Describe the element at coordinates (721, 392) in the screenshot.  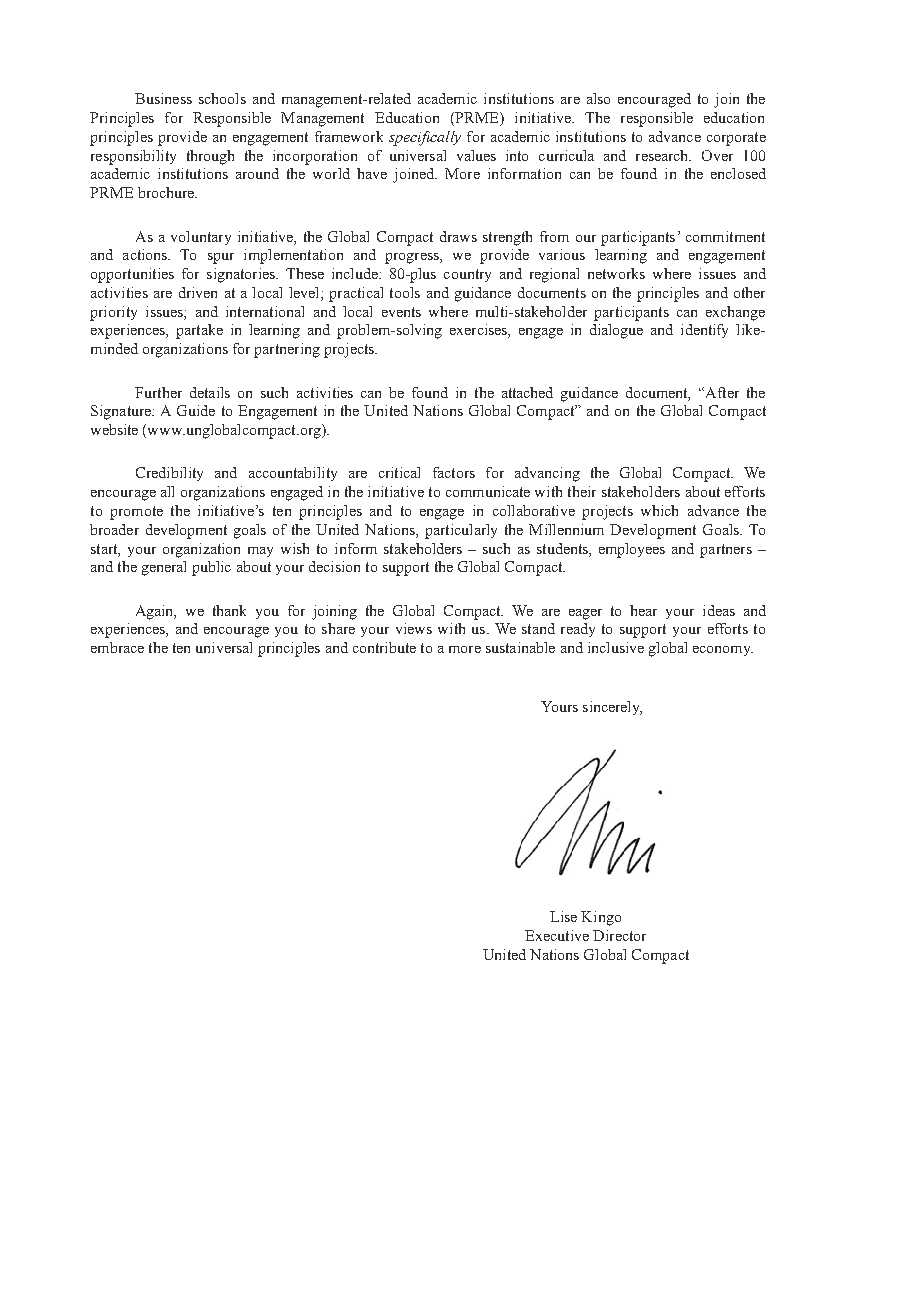
I see `After` at that location.
